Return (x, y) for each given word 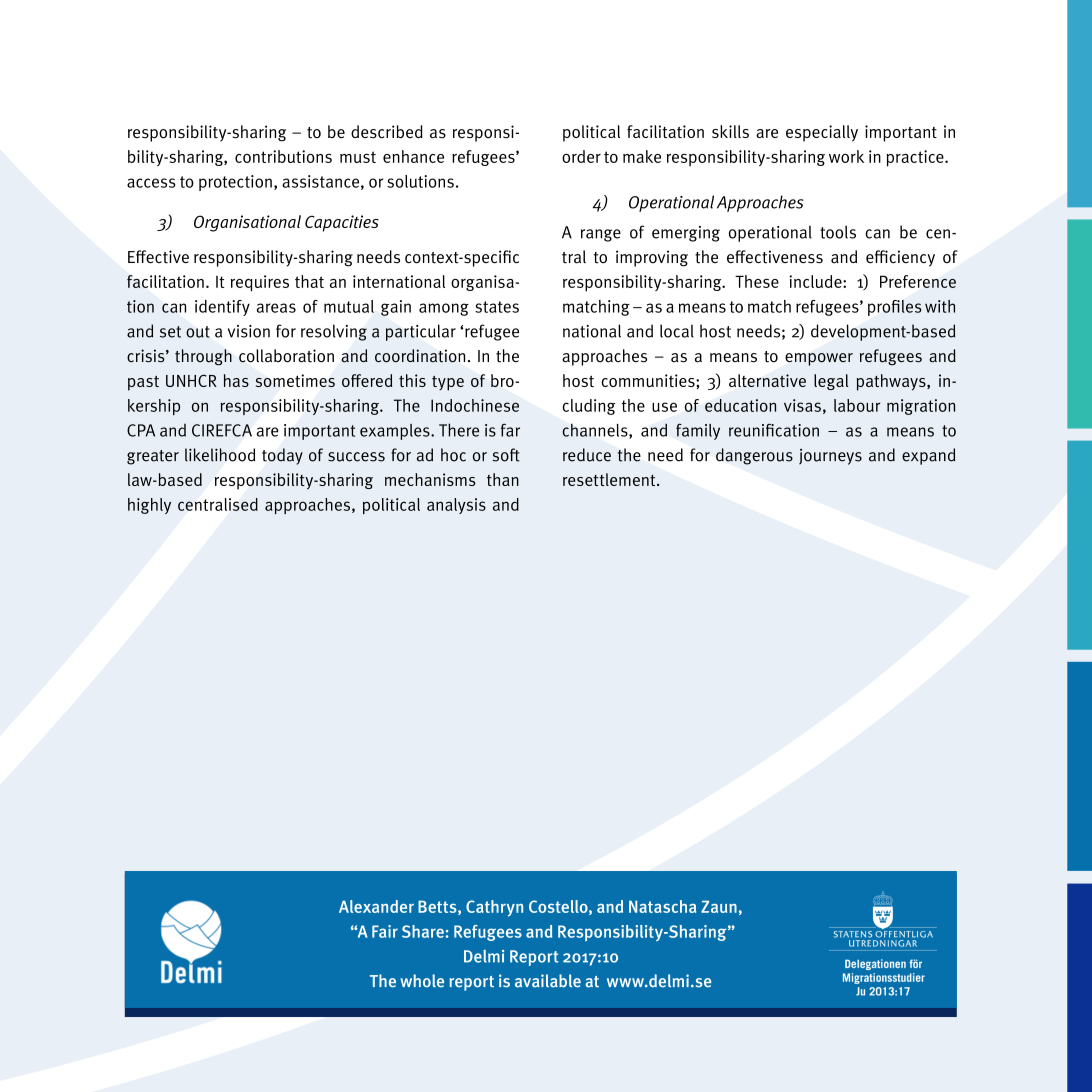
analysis (456, 506)
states (497, 307)
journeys (830, 457)
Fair (385, 931)
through (203, 357)
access (151, 183)
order (581, 156)
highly (149, 506)
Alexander (376, 906)
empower (819, 359)
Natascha (662, 906)
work (846, 156)
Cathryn (494, 908)
